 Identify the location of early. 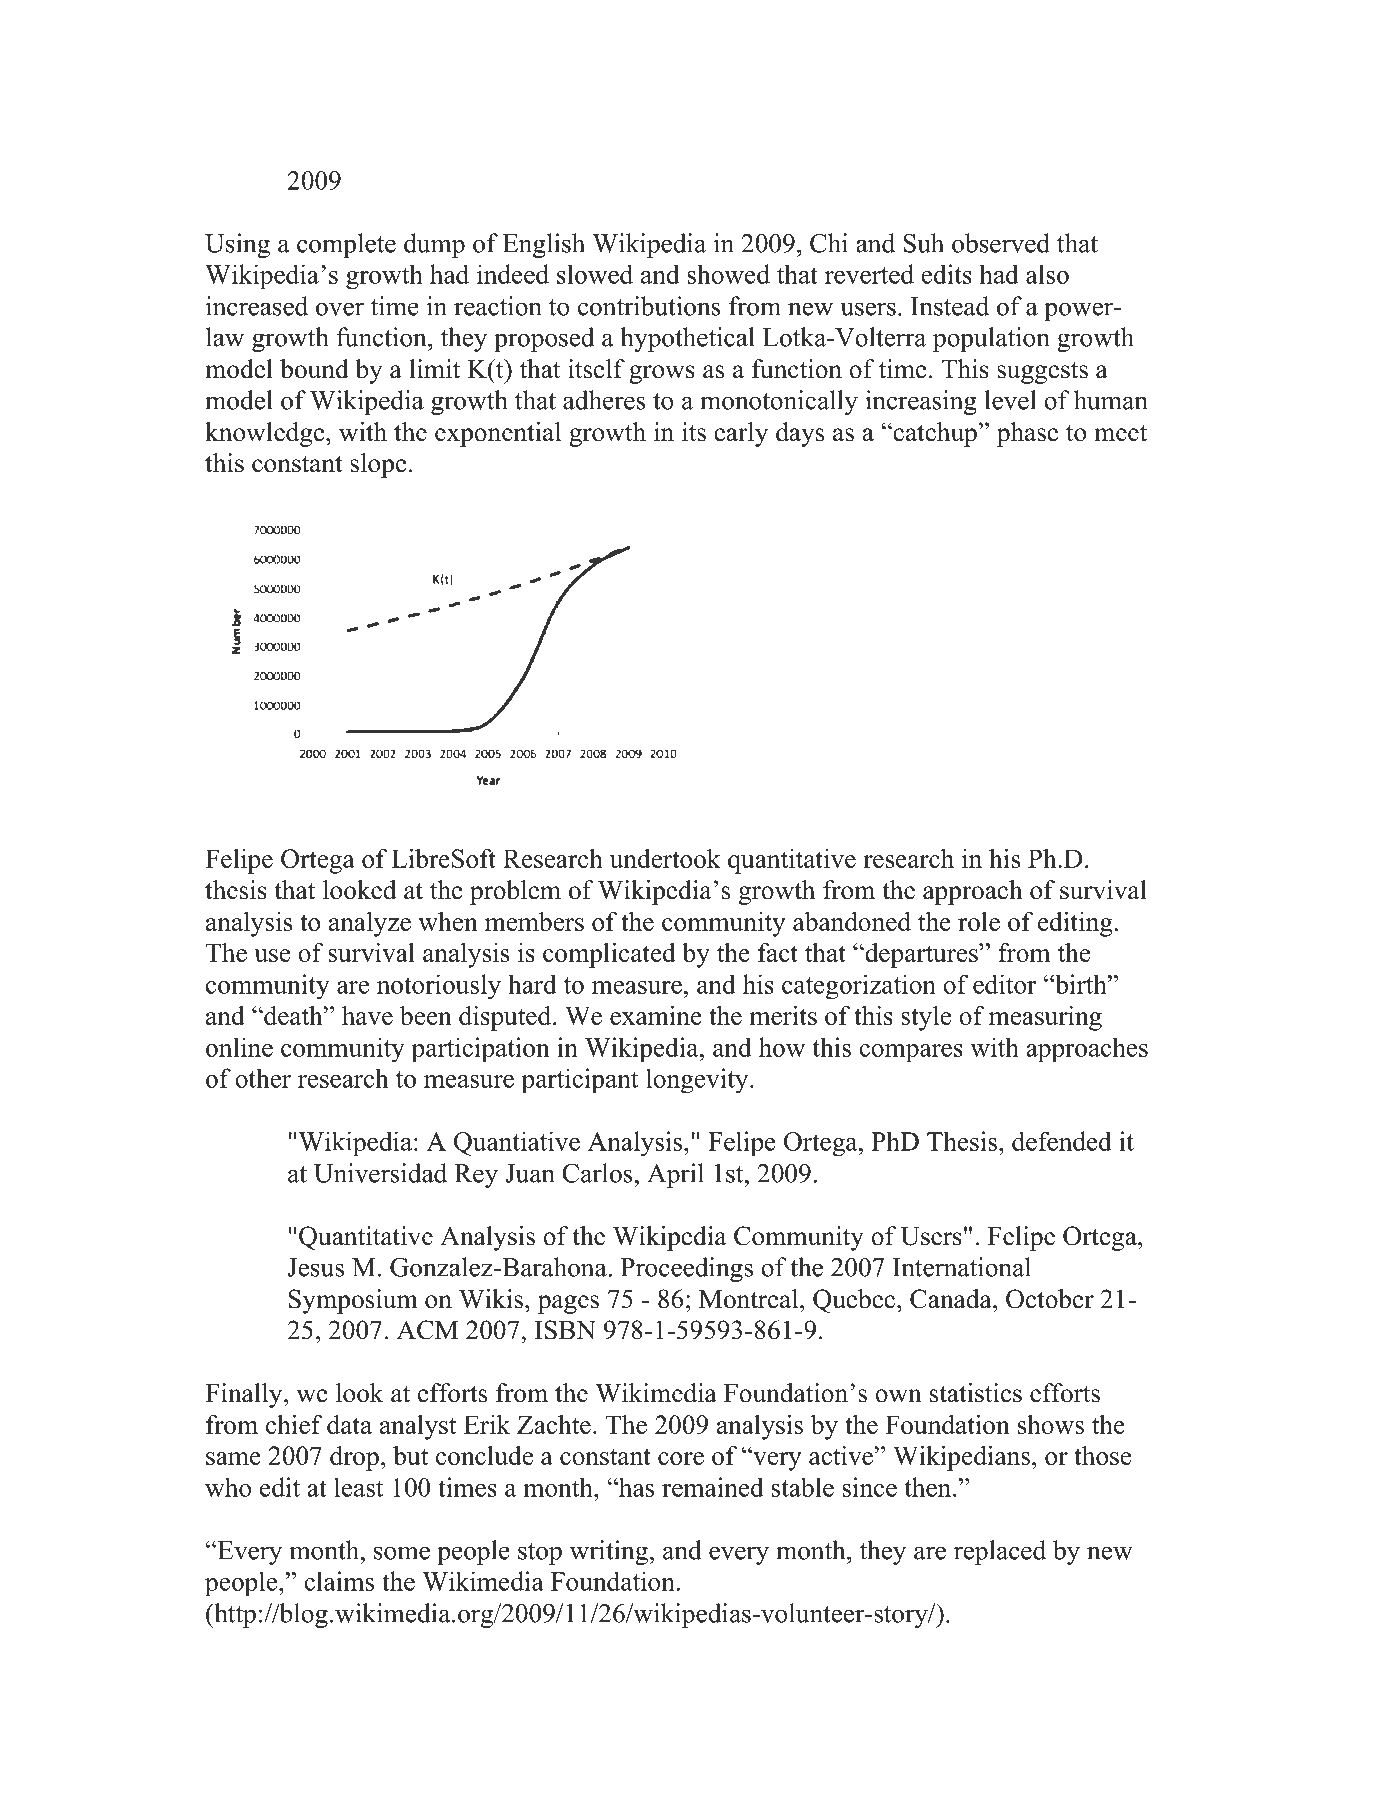
(741, 434).
